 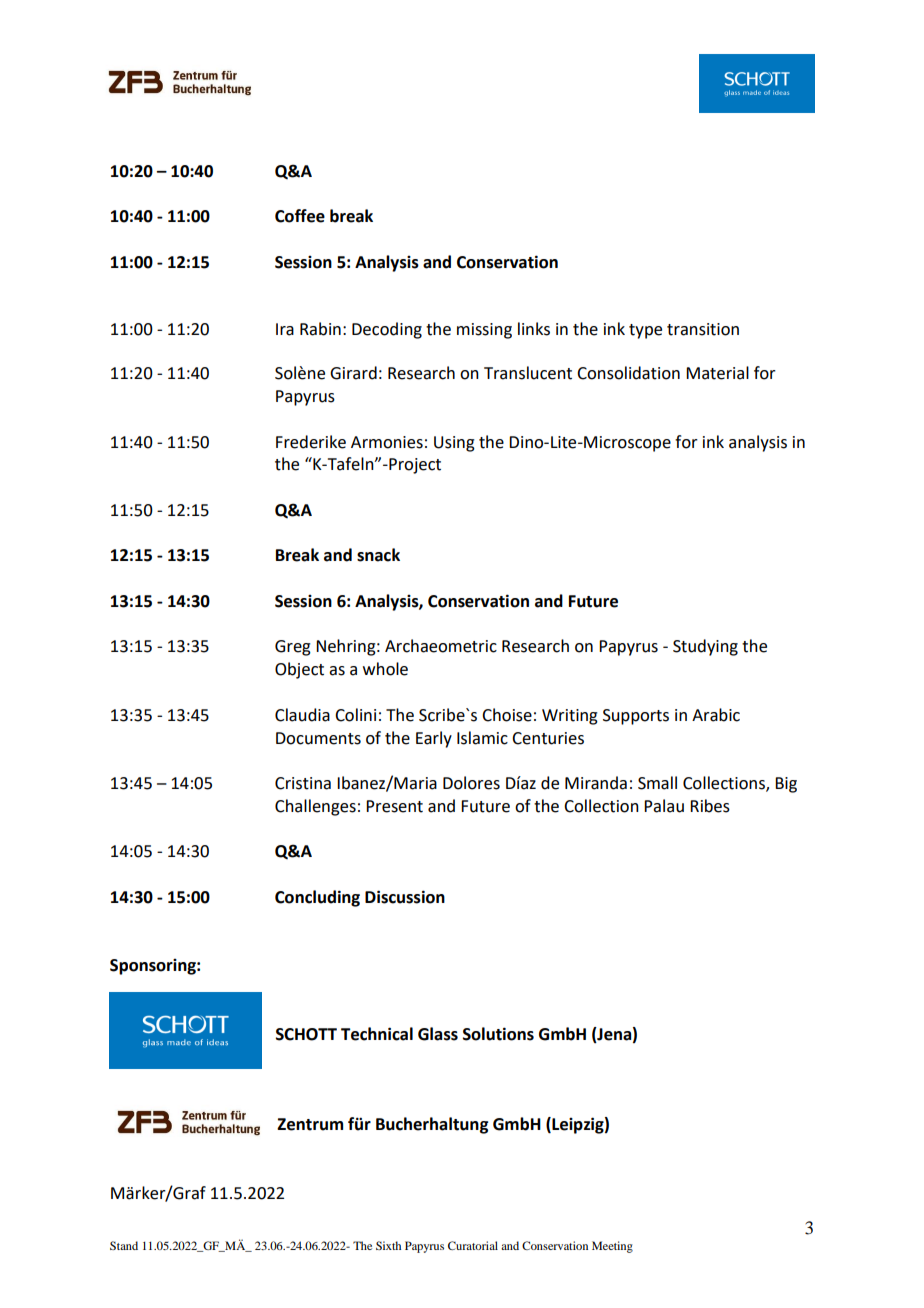 I want to click on Ribes, so click(x=710, y=806).
